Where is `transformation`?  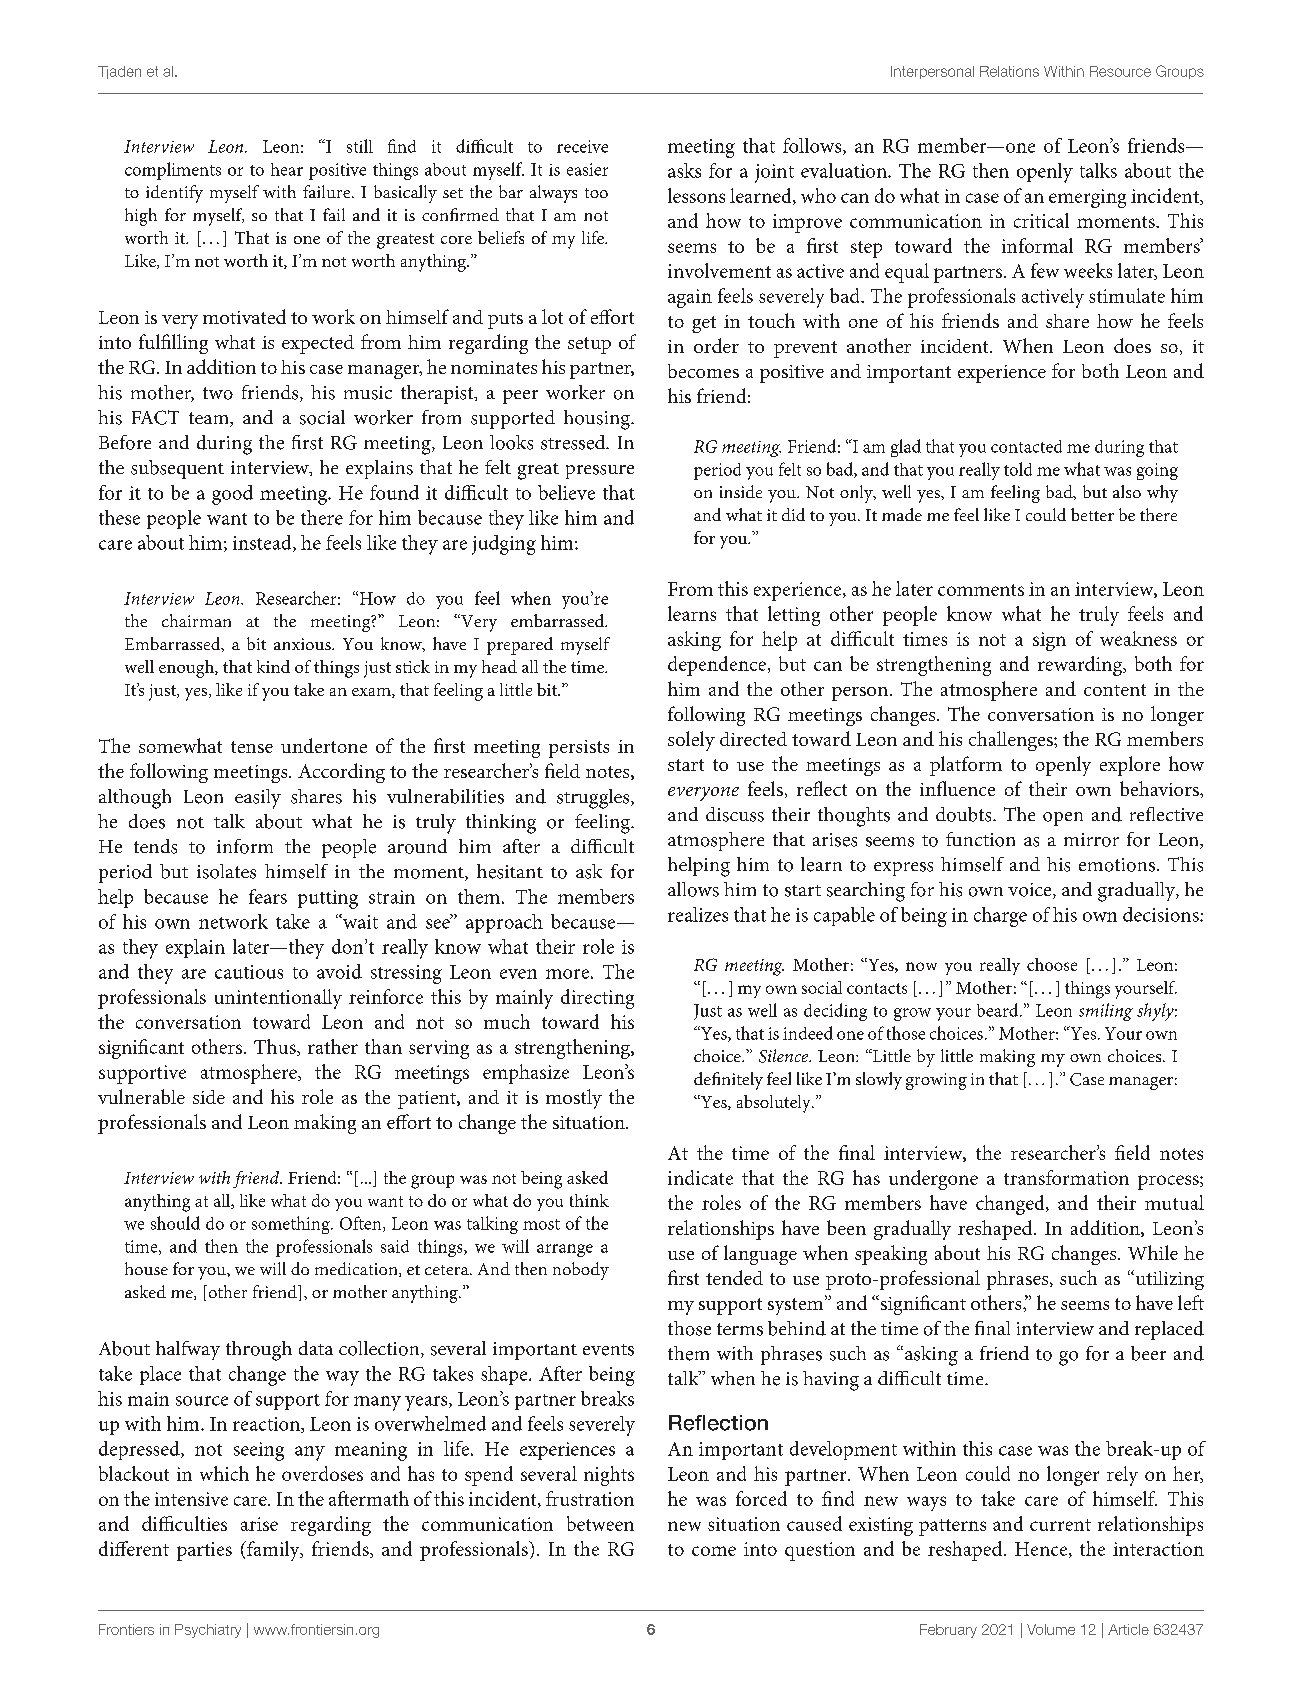 transformation is located at coordinates (1066, 1177).
